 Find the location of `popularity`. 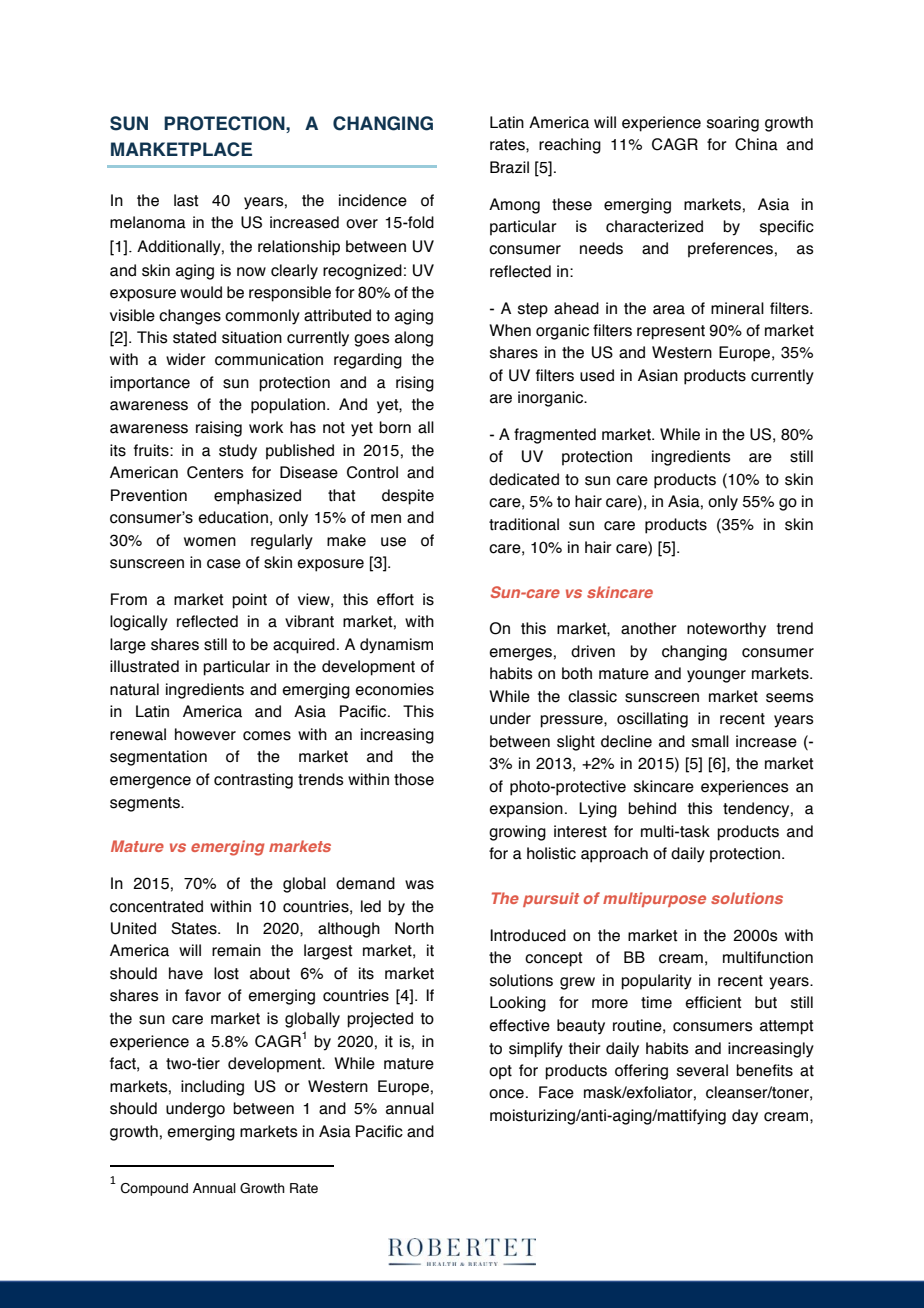

popularity is located at coordinates (656, 982).
